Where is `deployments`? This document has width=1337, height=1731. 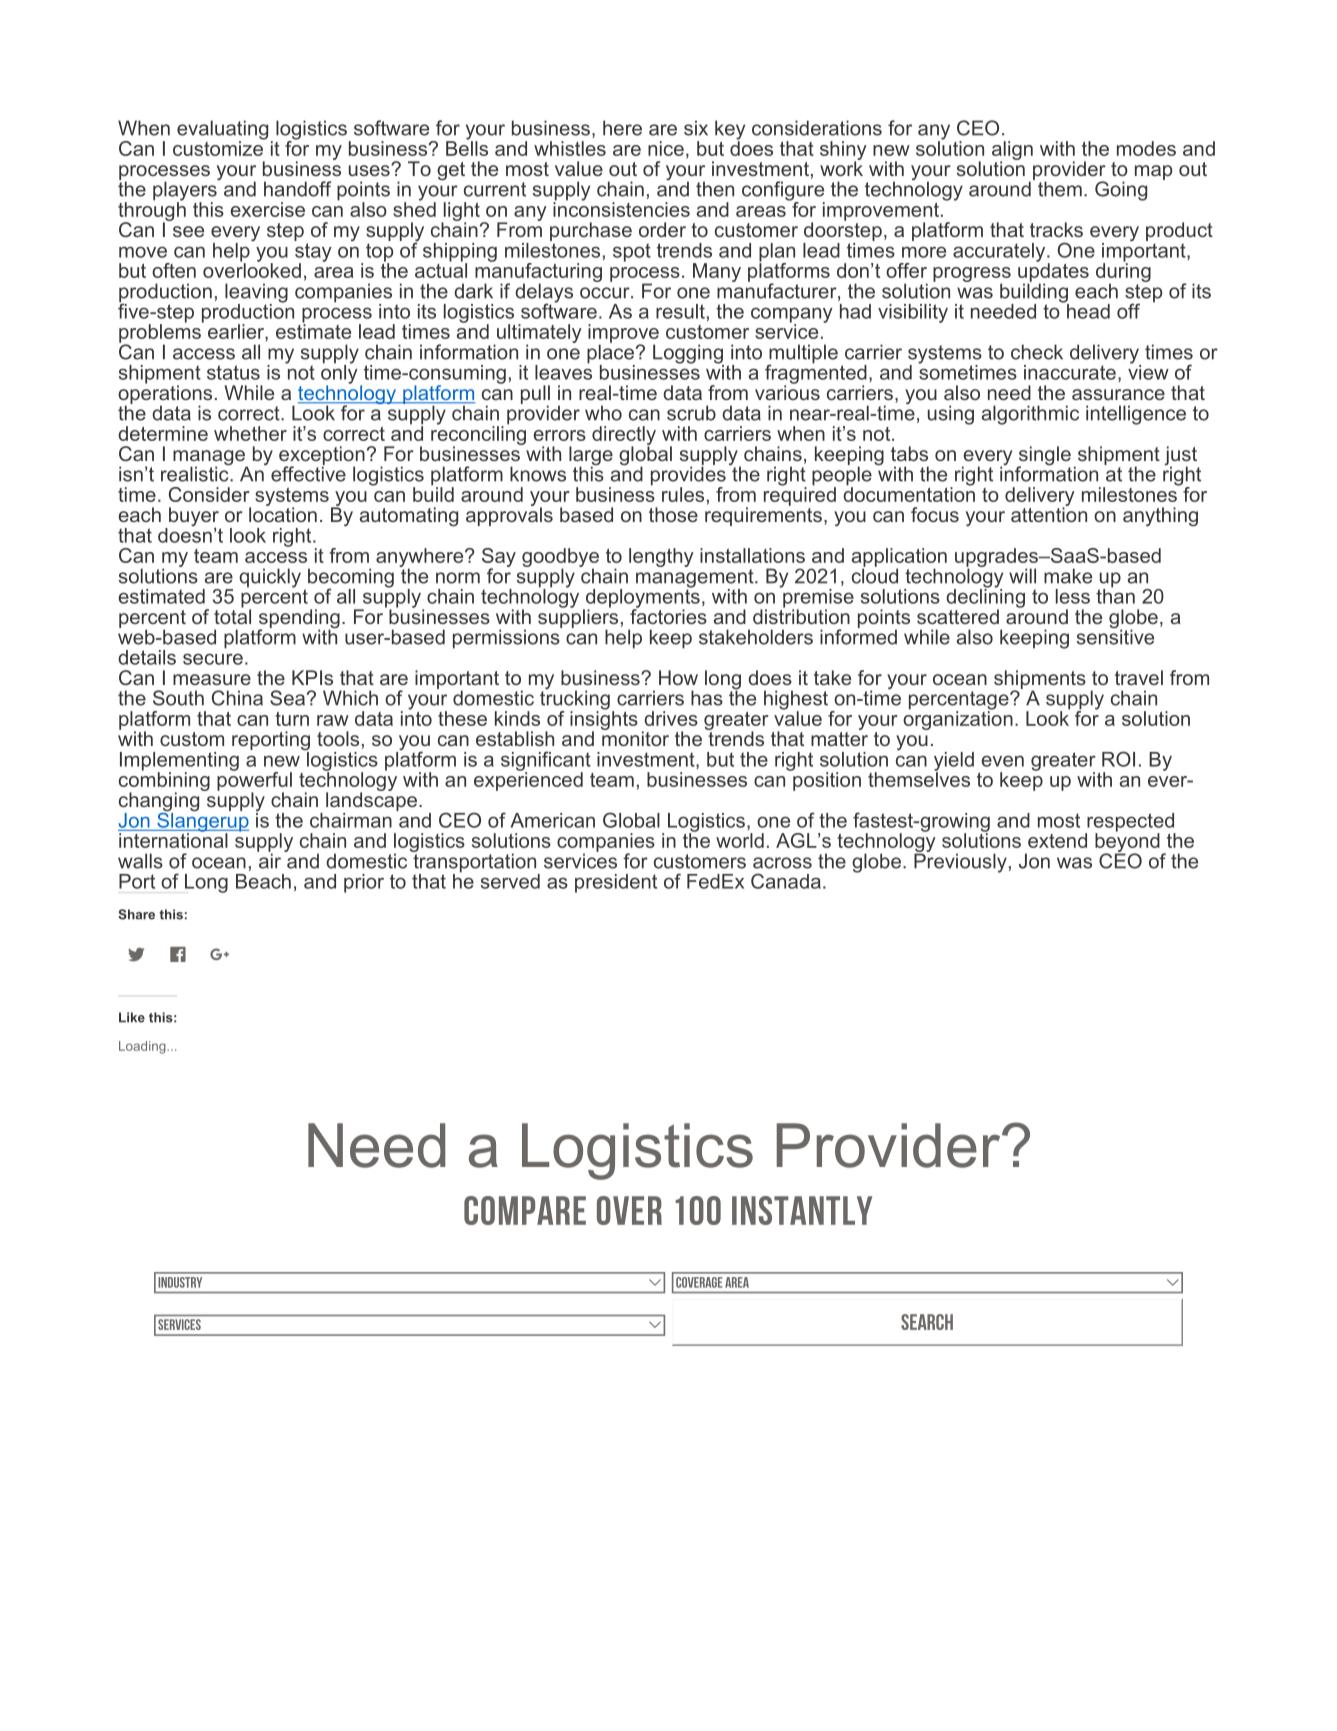 deployments is located at coordinates (641, 598).
